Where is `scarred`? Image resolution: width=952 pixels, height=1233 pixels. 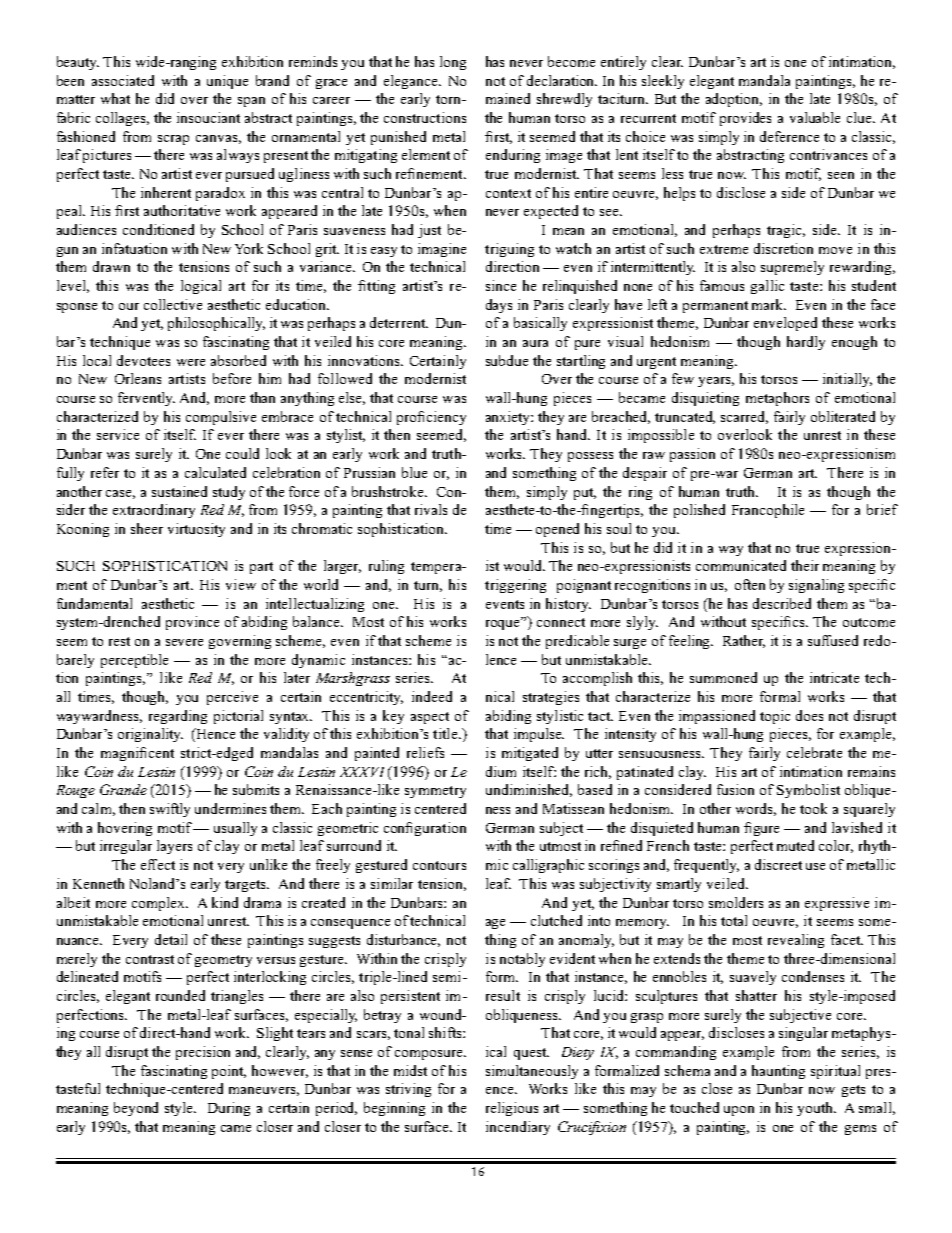
scarred is located at coordinates (744, 417).
